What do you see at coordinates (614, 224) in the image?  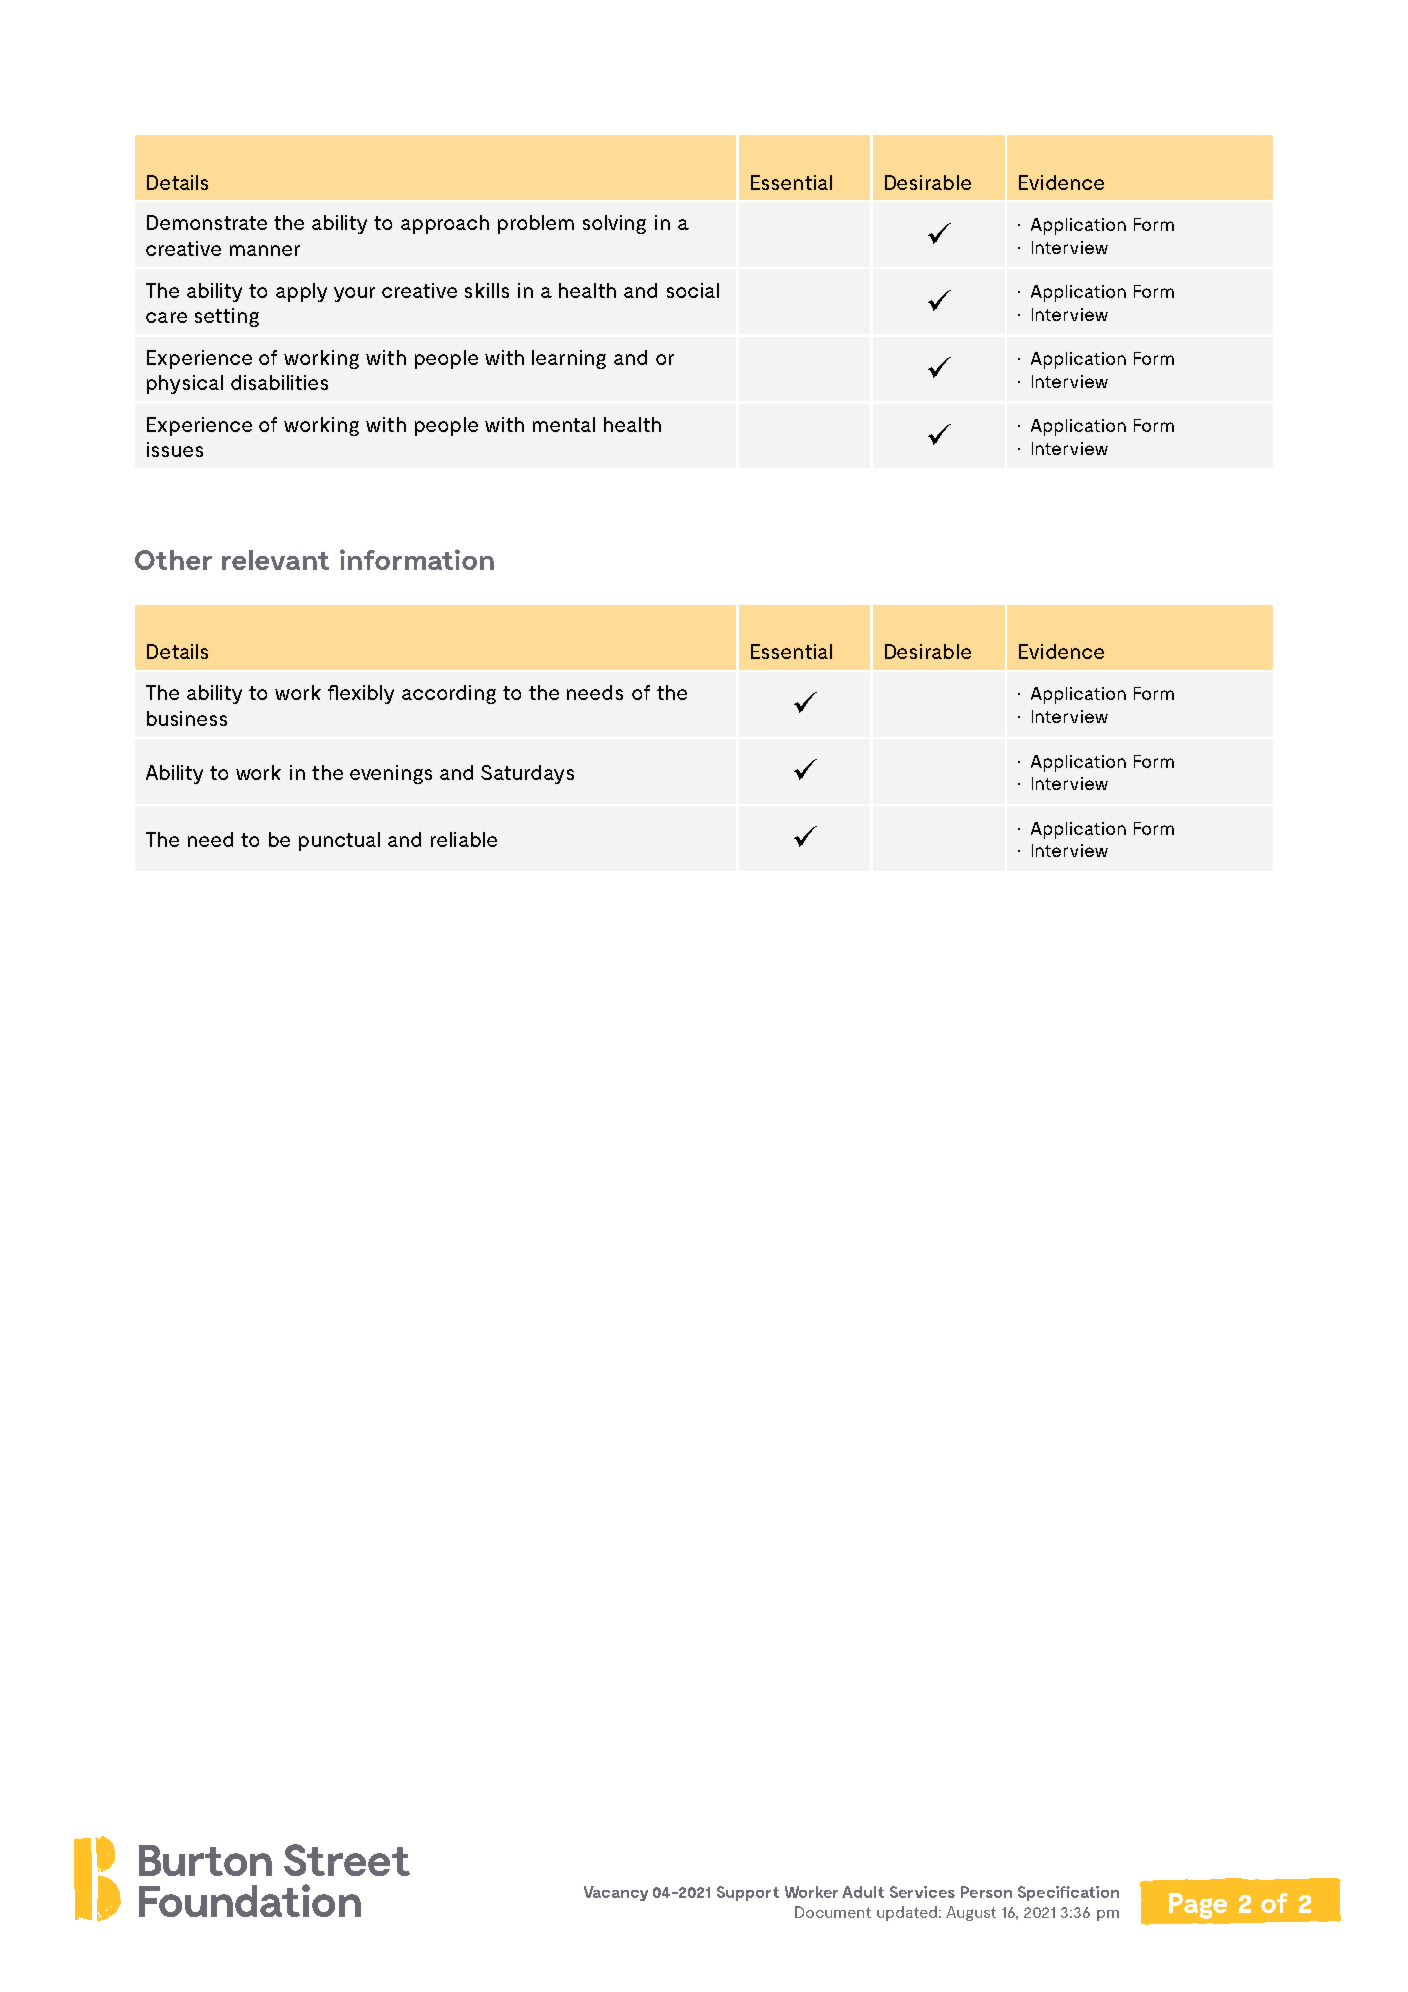 I see `solving` at bounding box center [614, 224].
